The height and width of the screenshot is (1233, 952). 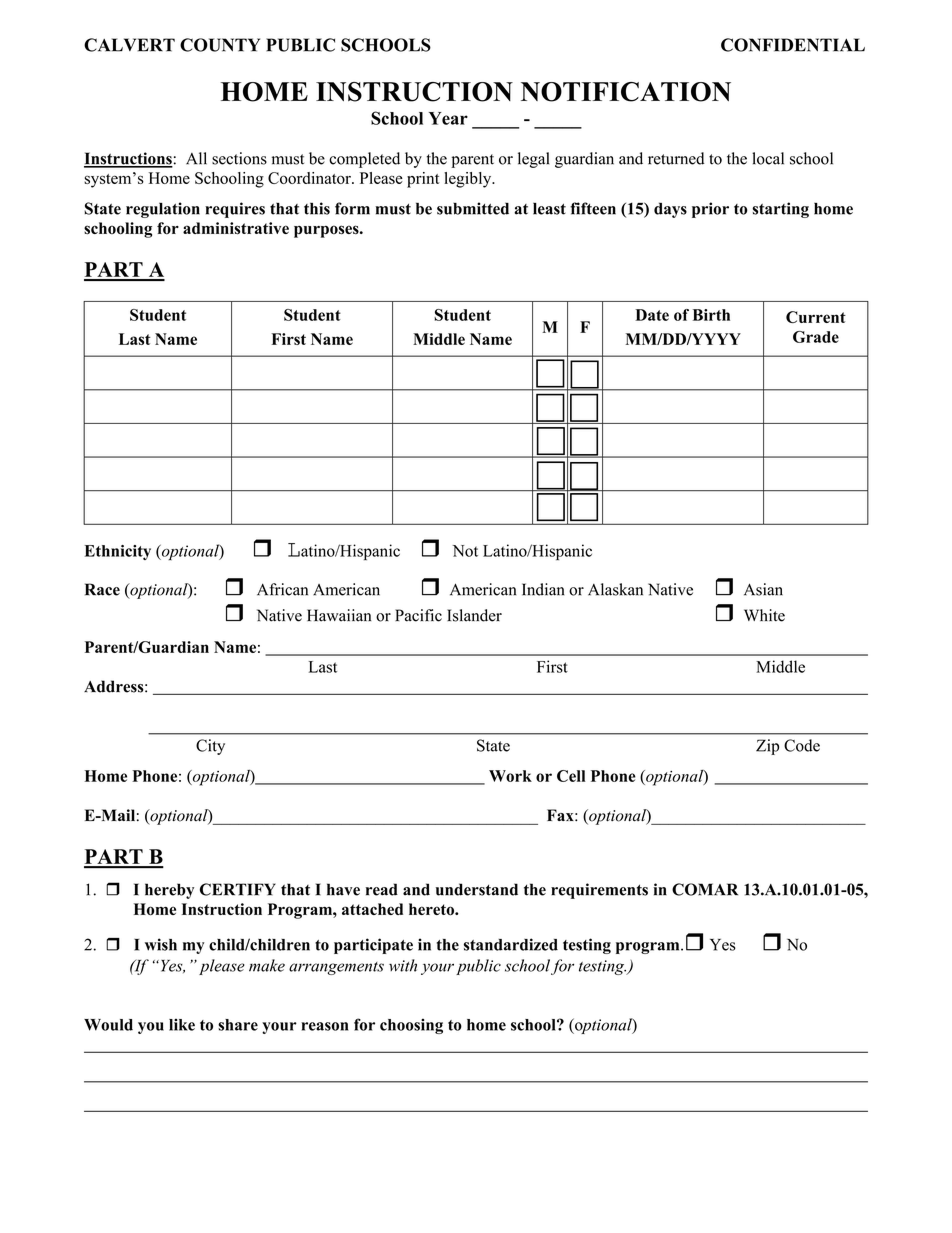 I want to click on COUNTY, so click(x=220, y=45).
